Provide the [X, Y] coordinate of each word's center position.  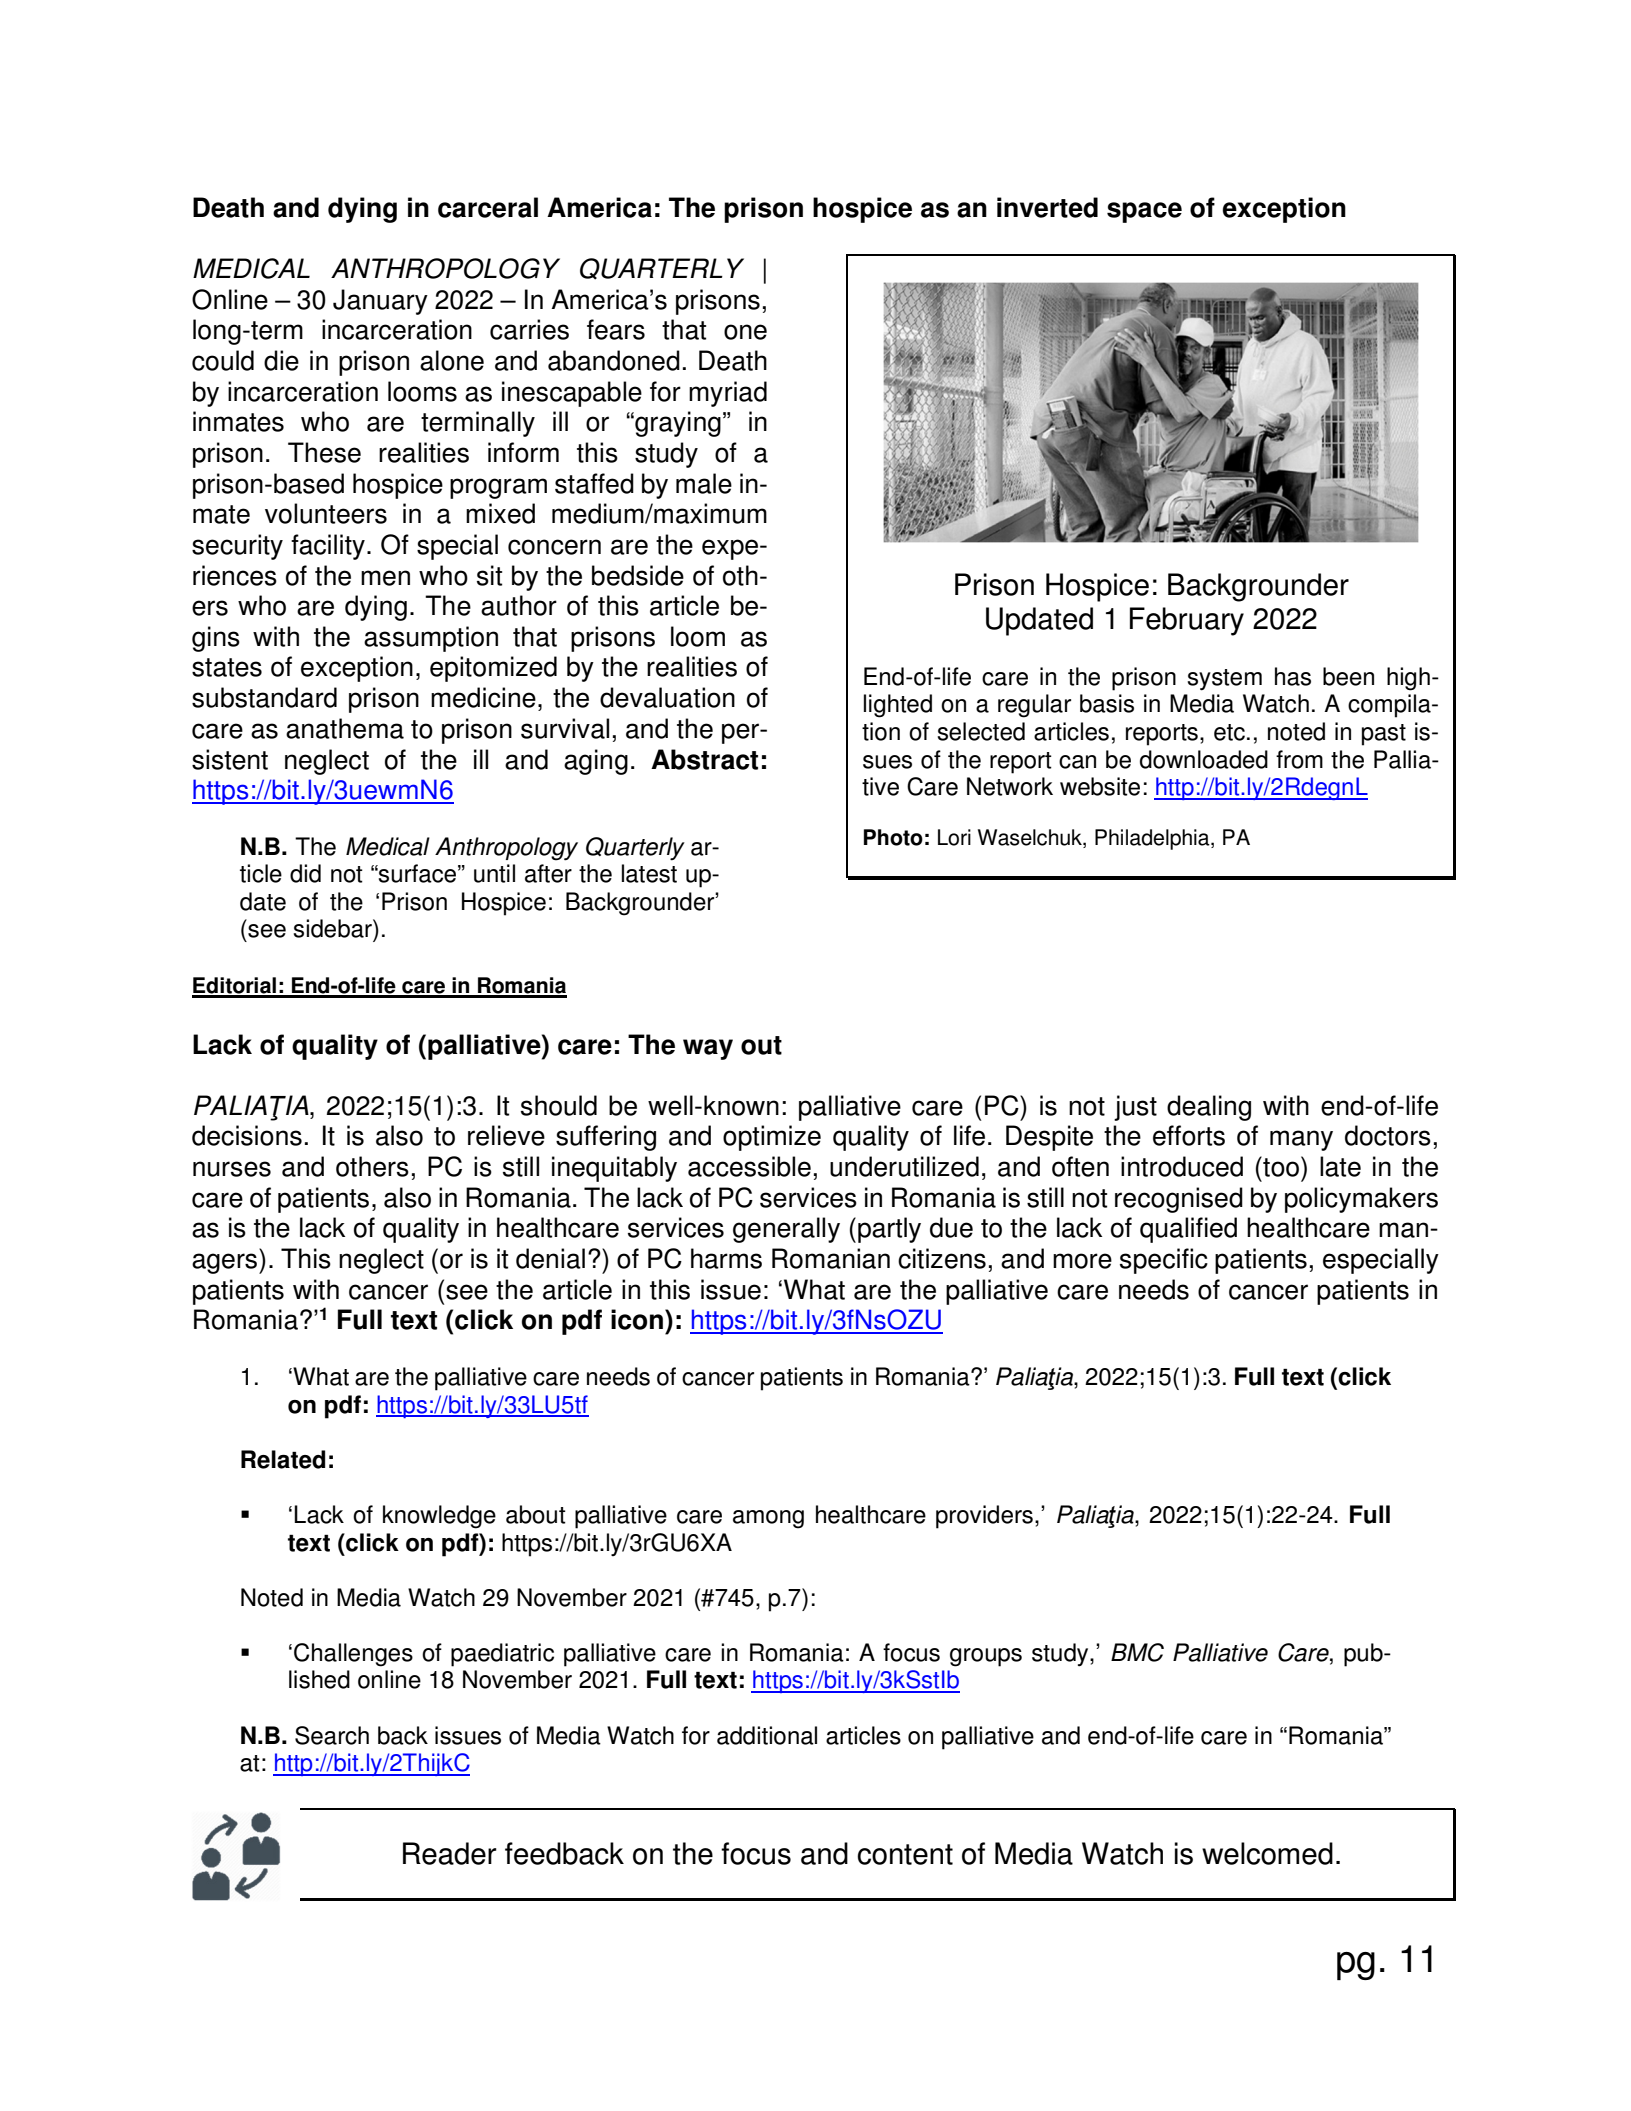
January [380, 302]
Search [332, 1735]
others [372, 1166]
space [1144, 212]
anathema [345, 728]
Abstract [704, 759]
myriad [728, 394]
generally [786, 1230]
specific [1164, 1261]
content [905, 1854]
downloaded [1204, 759]
